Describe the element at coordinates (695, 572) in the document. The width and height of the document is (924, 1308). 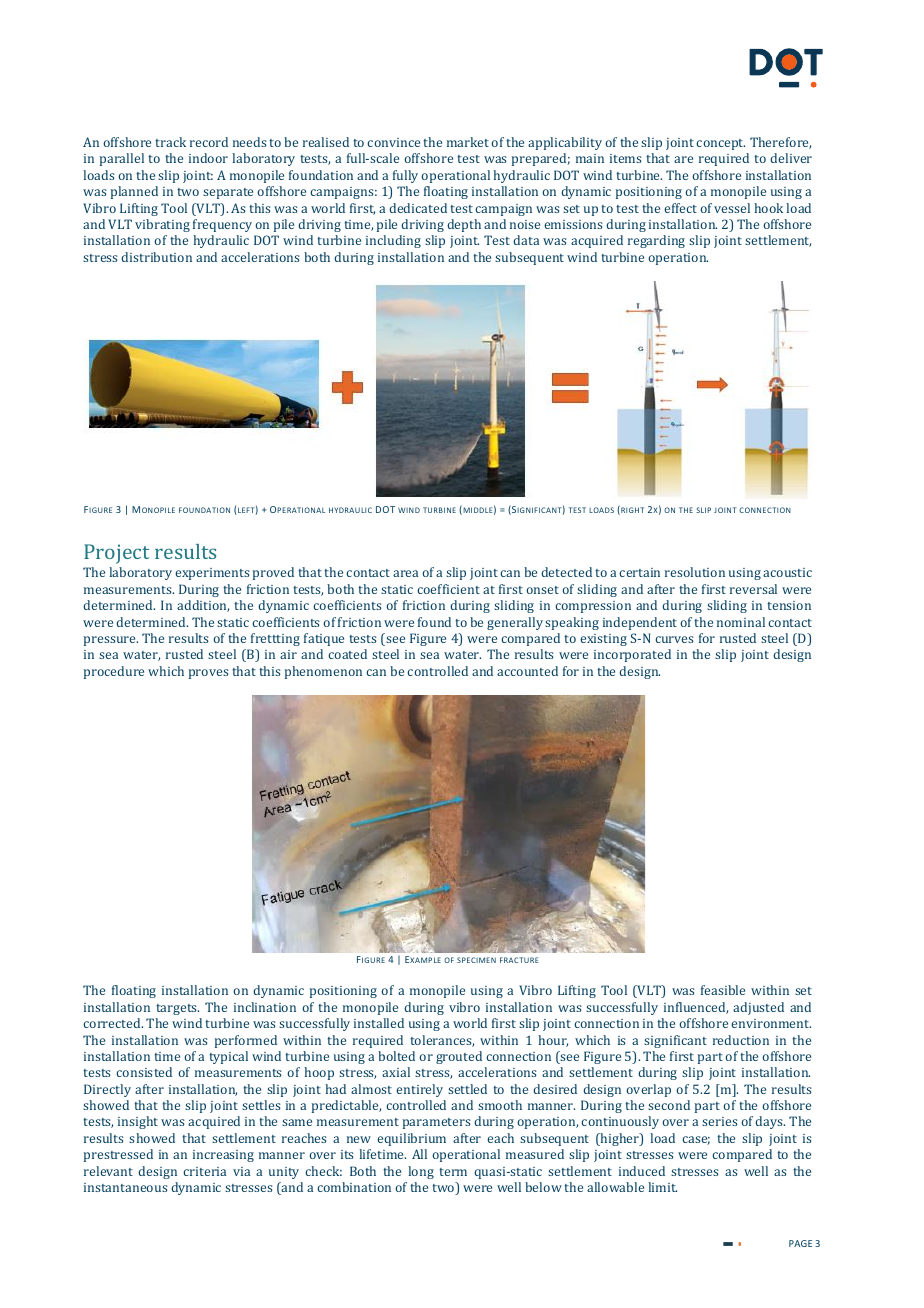
I see `resolution` at that location.
